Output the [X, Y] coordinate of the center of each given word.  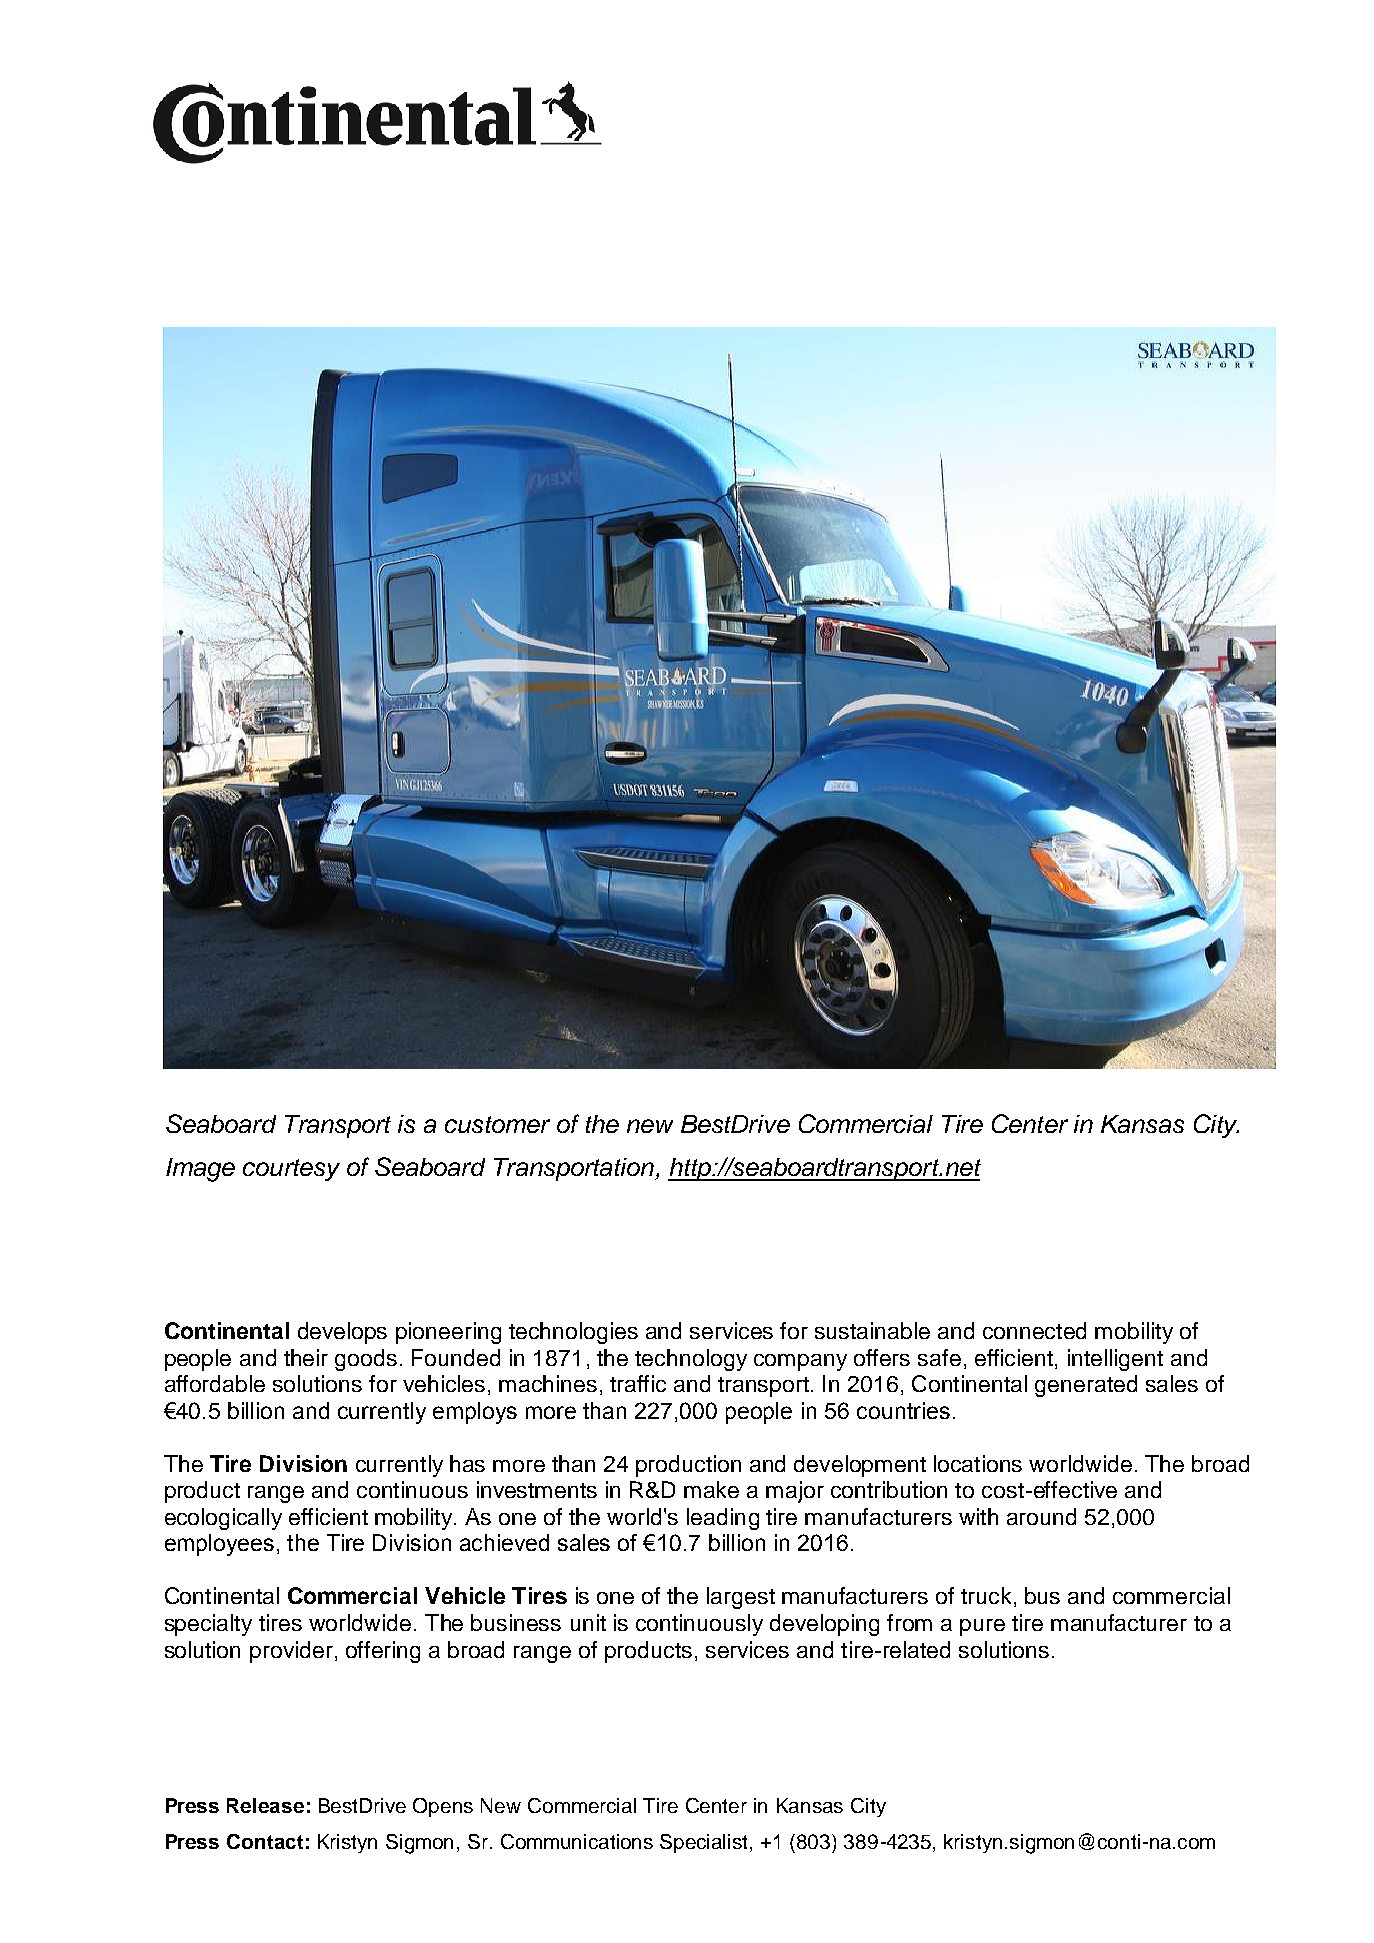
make [711, 1489]
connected [1034, 1330]
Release [265, 1805]
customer [497, 1124]
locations [978, 1463]
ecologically [223, 1519]
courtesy [291, 1170]
